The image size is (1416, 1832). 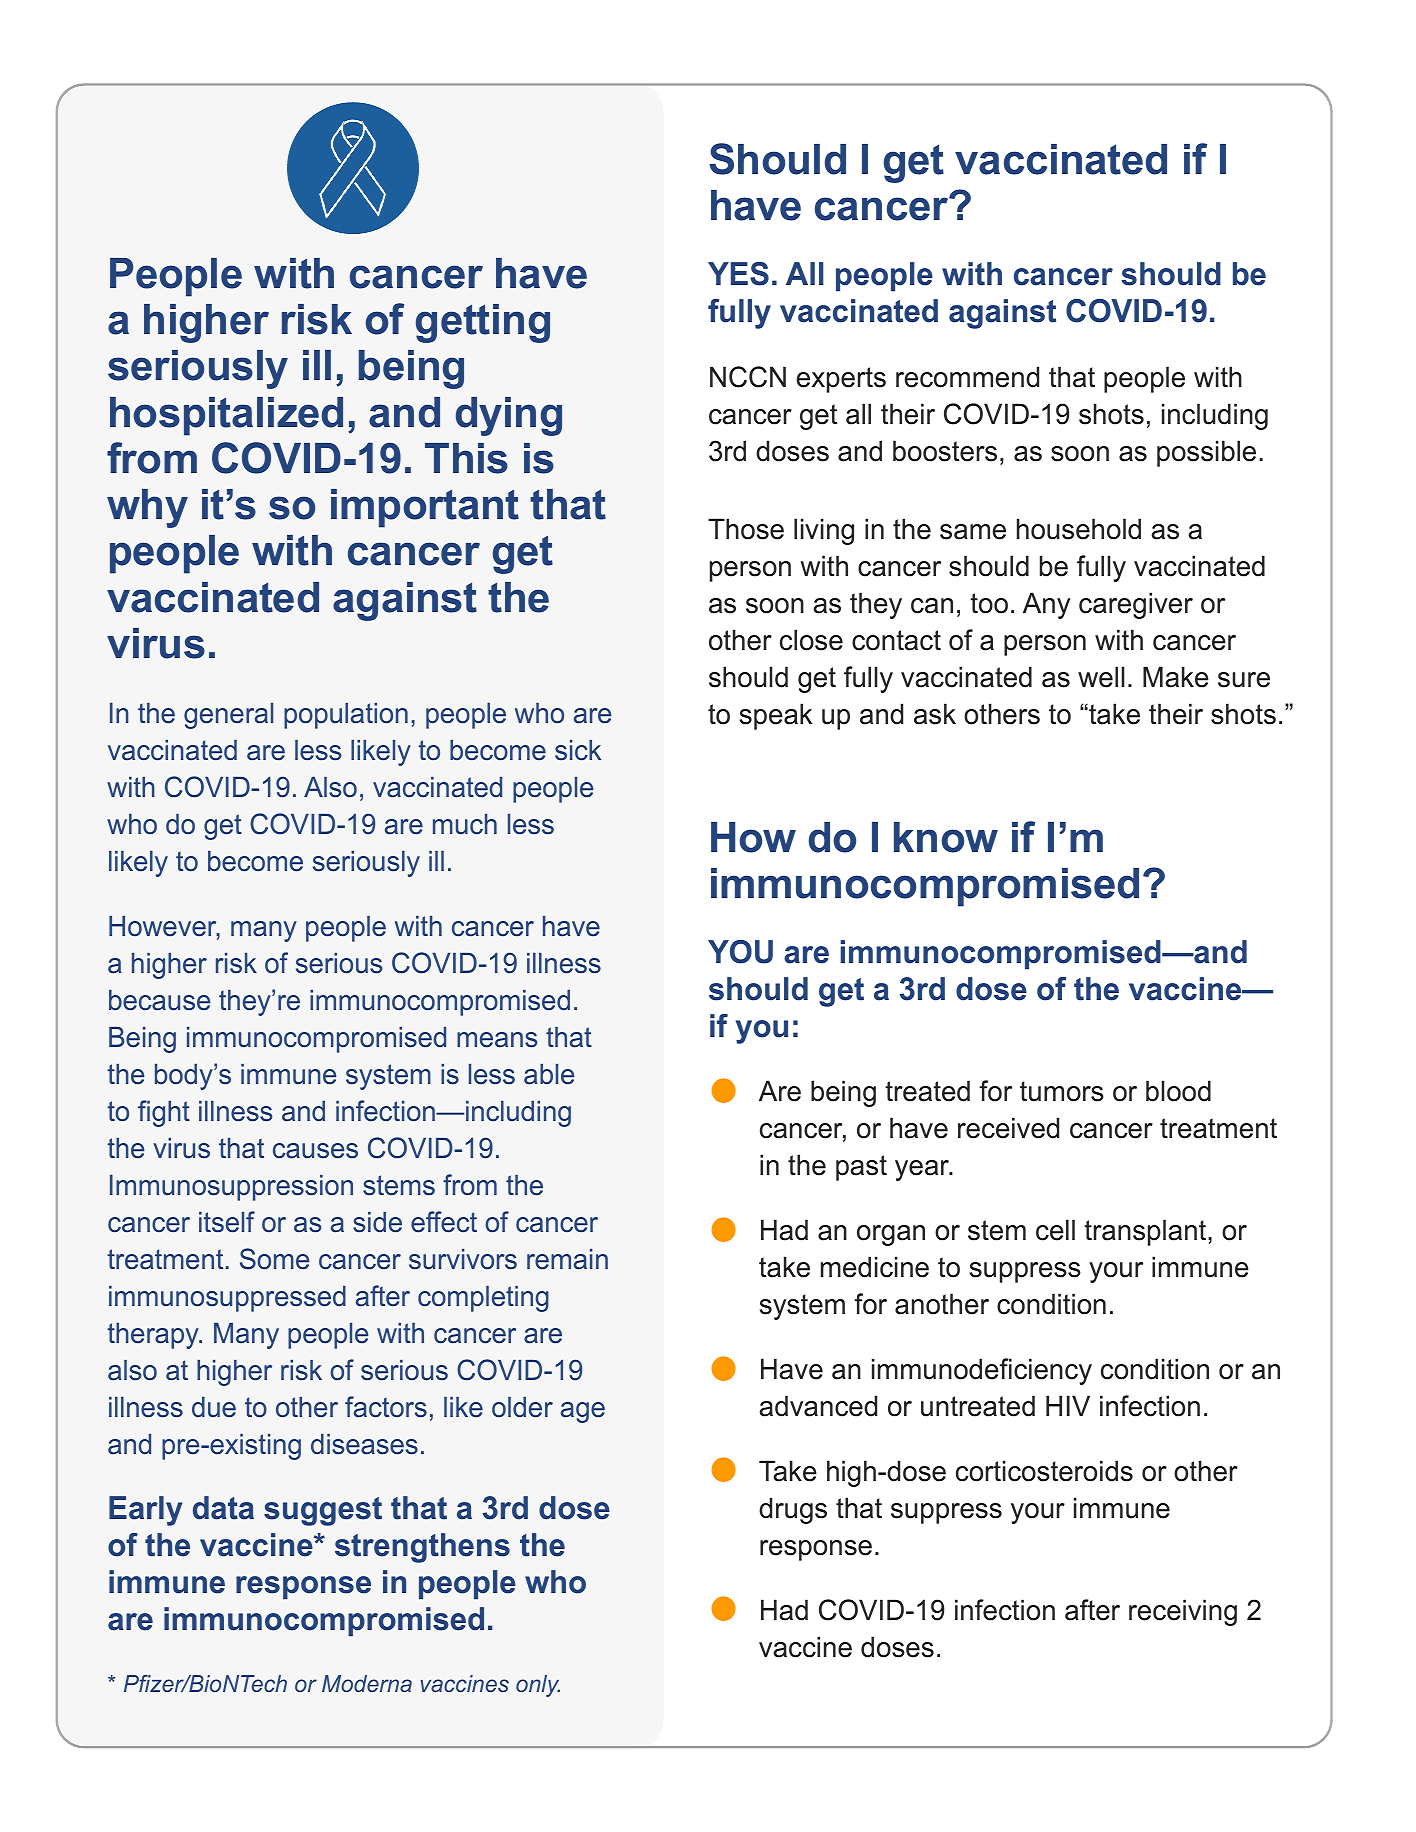 I want to click on recommend, so click(x=967, y=377).
